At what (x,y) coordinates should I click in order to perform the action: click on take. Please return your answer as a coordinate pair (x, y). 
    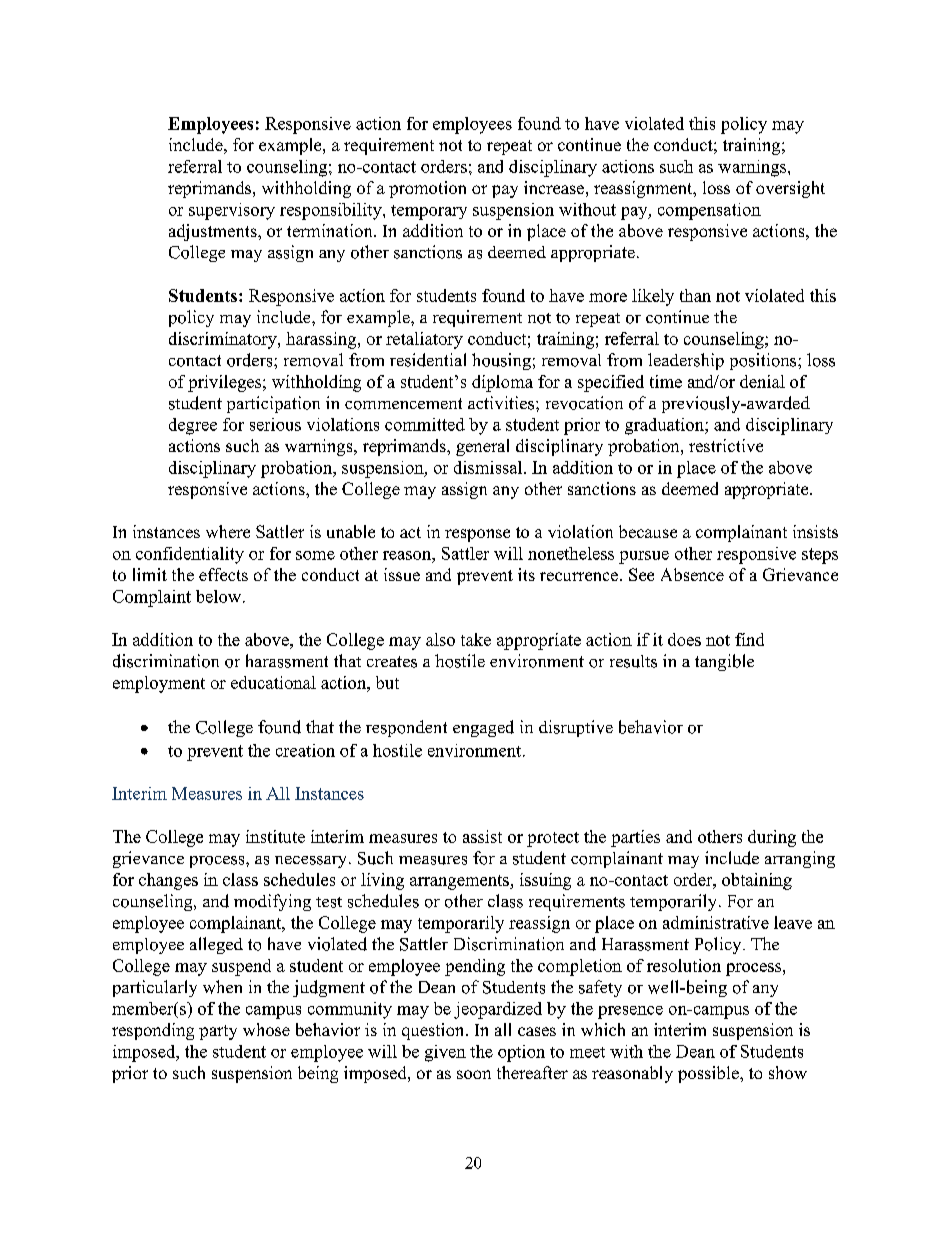
    Looking at the image, I should click on (476, 639).
